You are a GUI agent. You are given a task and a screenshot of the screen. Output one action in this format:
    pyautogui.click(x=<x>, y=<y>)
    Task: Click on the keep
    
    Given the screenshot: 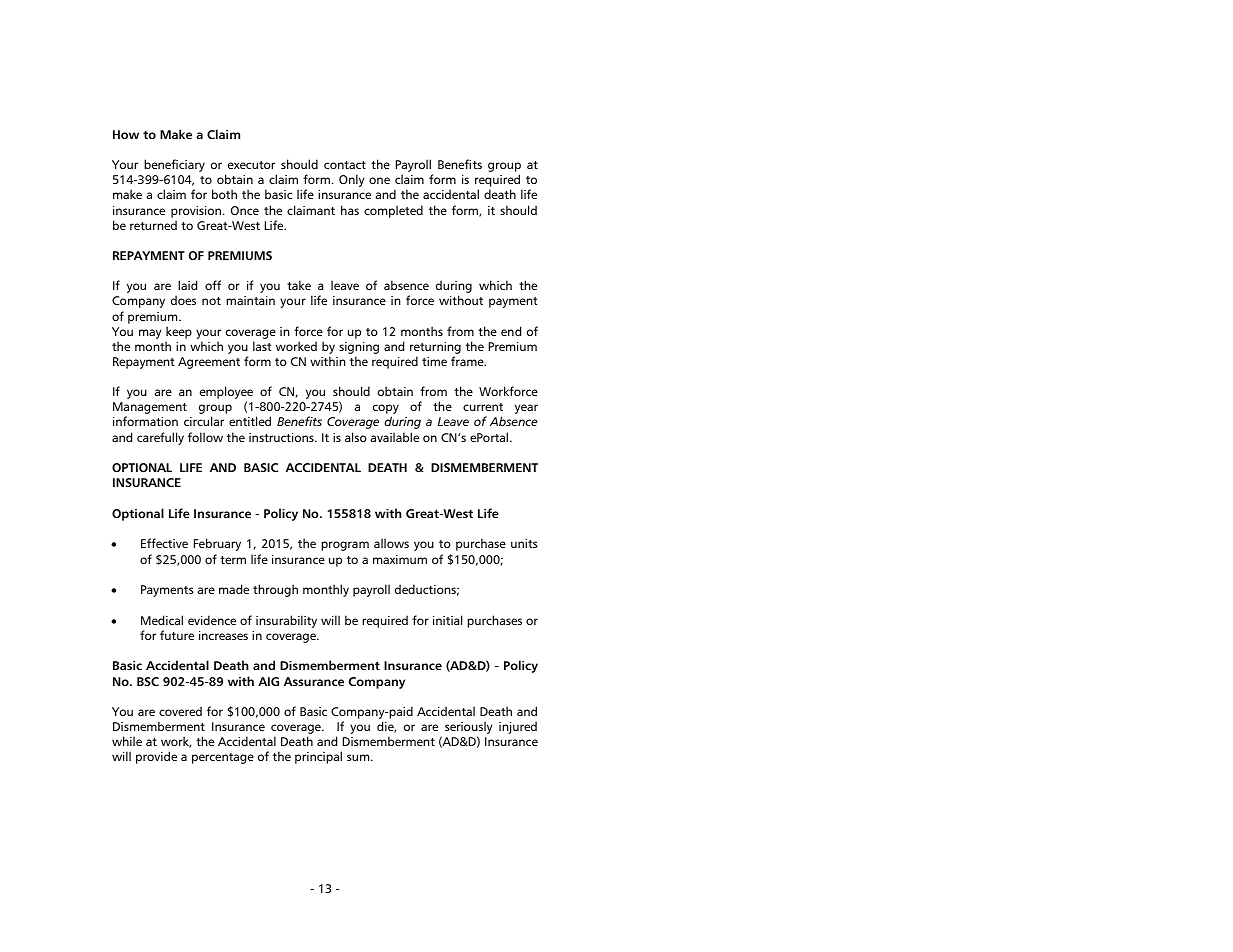 What is the action you would take?
    pyautogui.click(x=179, y=332)
